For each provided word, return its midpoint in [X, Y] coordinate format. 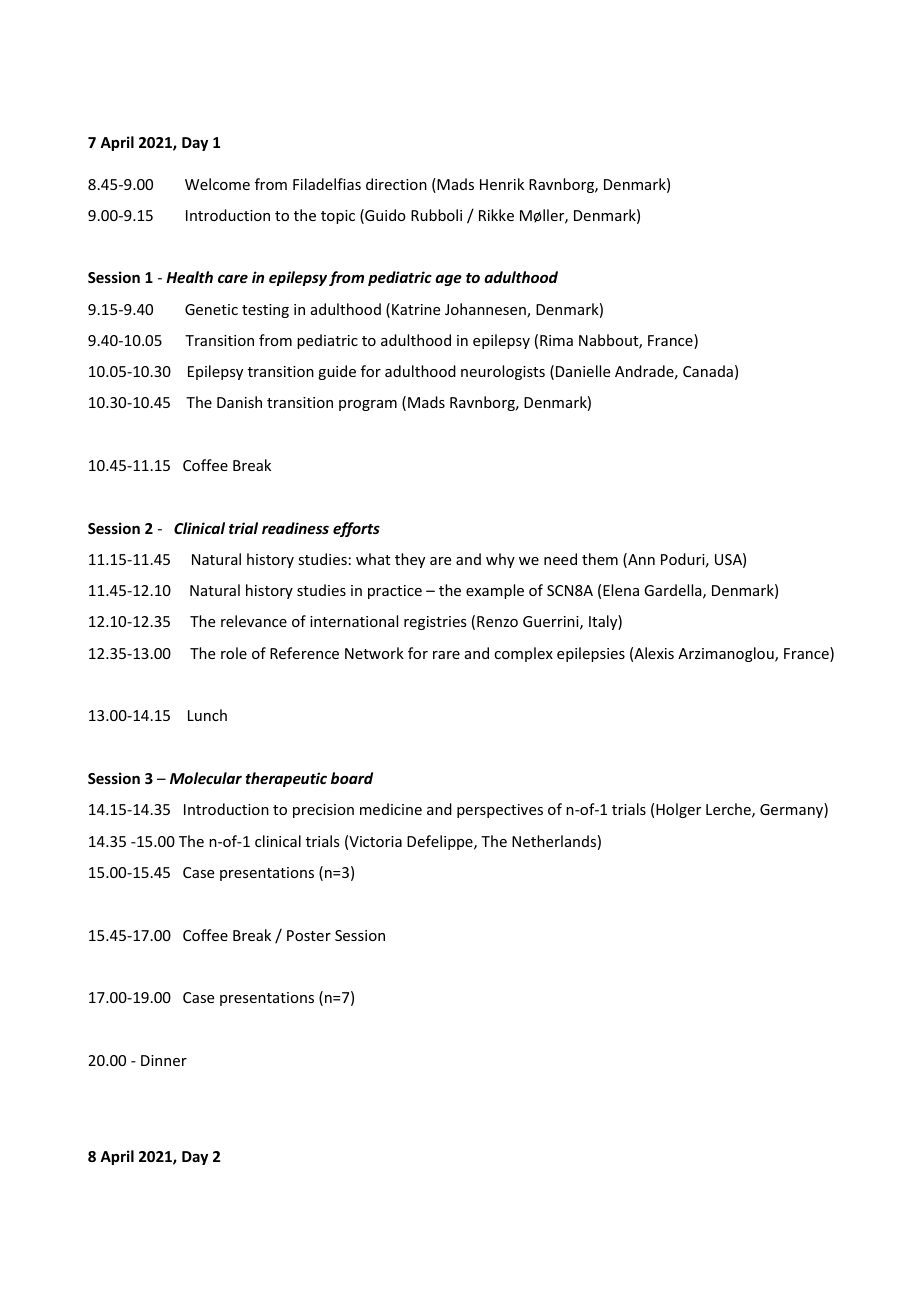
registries [435, 623]
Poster [309, 935]
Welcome [217, 184]
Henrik [502, 184]
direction [396, 184]
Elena [621, 590]
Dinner [164, 1060]
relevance [254, 621]
